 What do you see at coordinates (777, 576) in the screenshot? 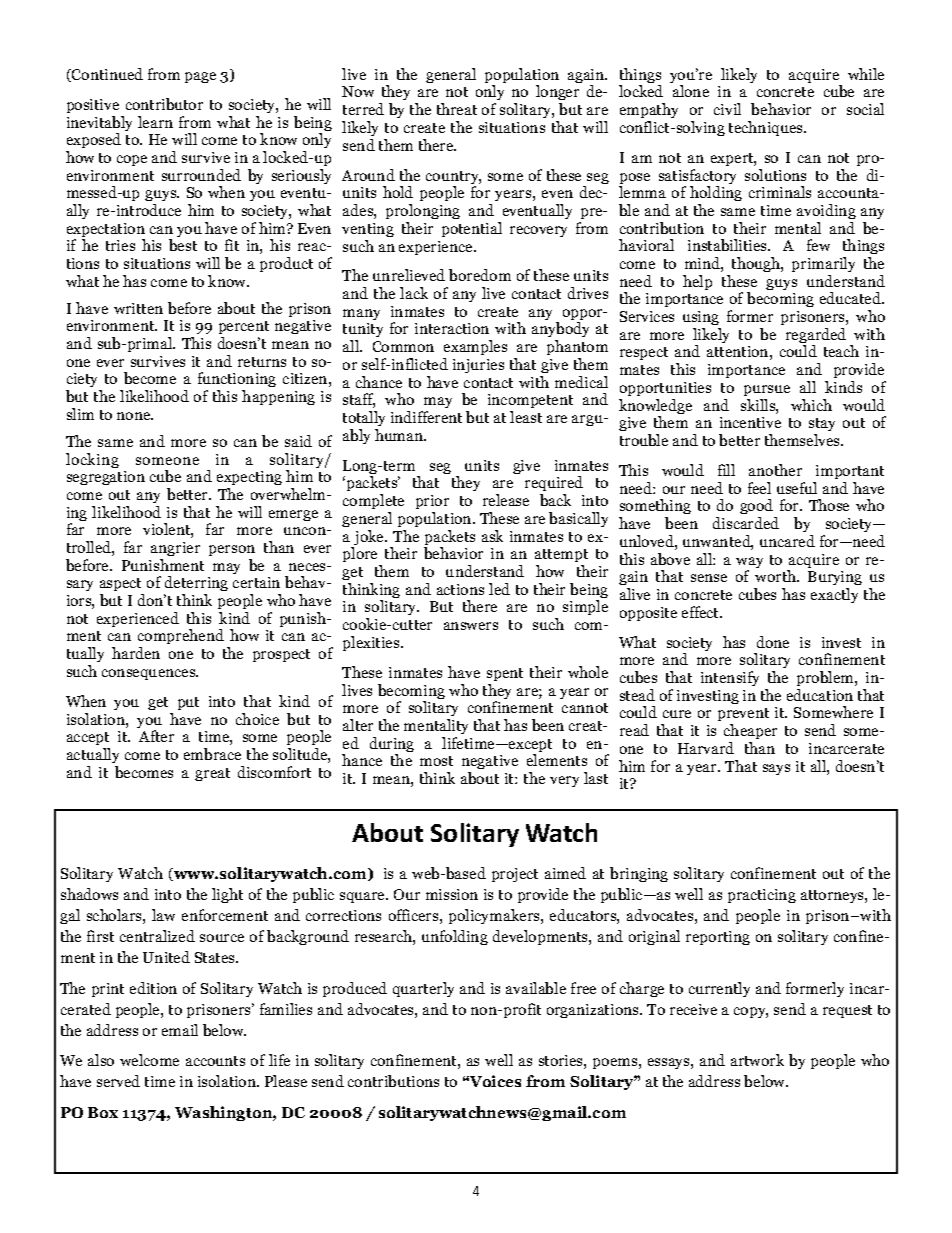
I see `worth` at bounding box center [777, 576].
